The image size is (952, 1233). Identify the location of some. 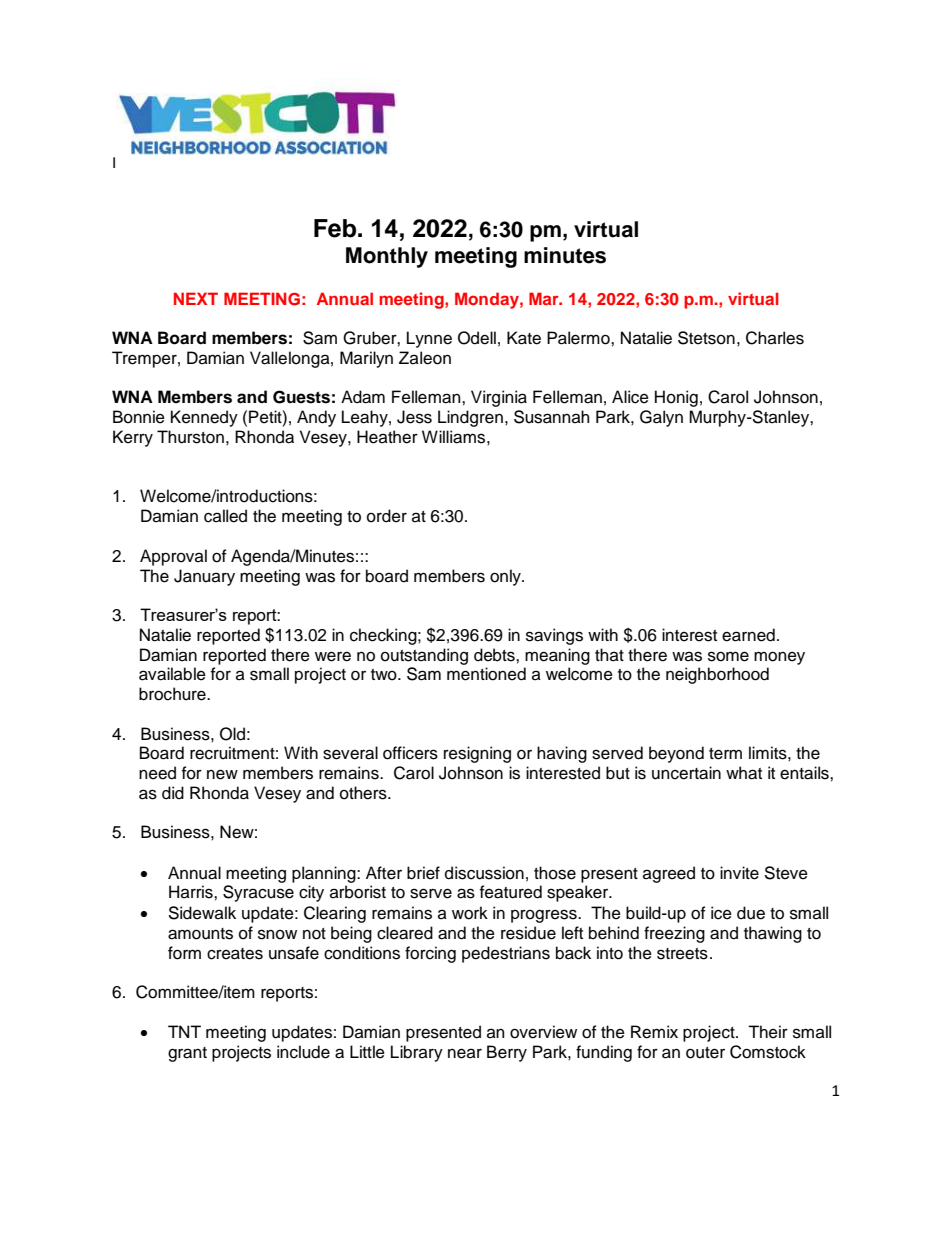
(728, 656).
